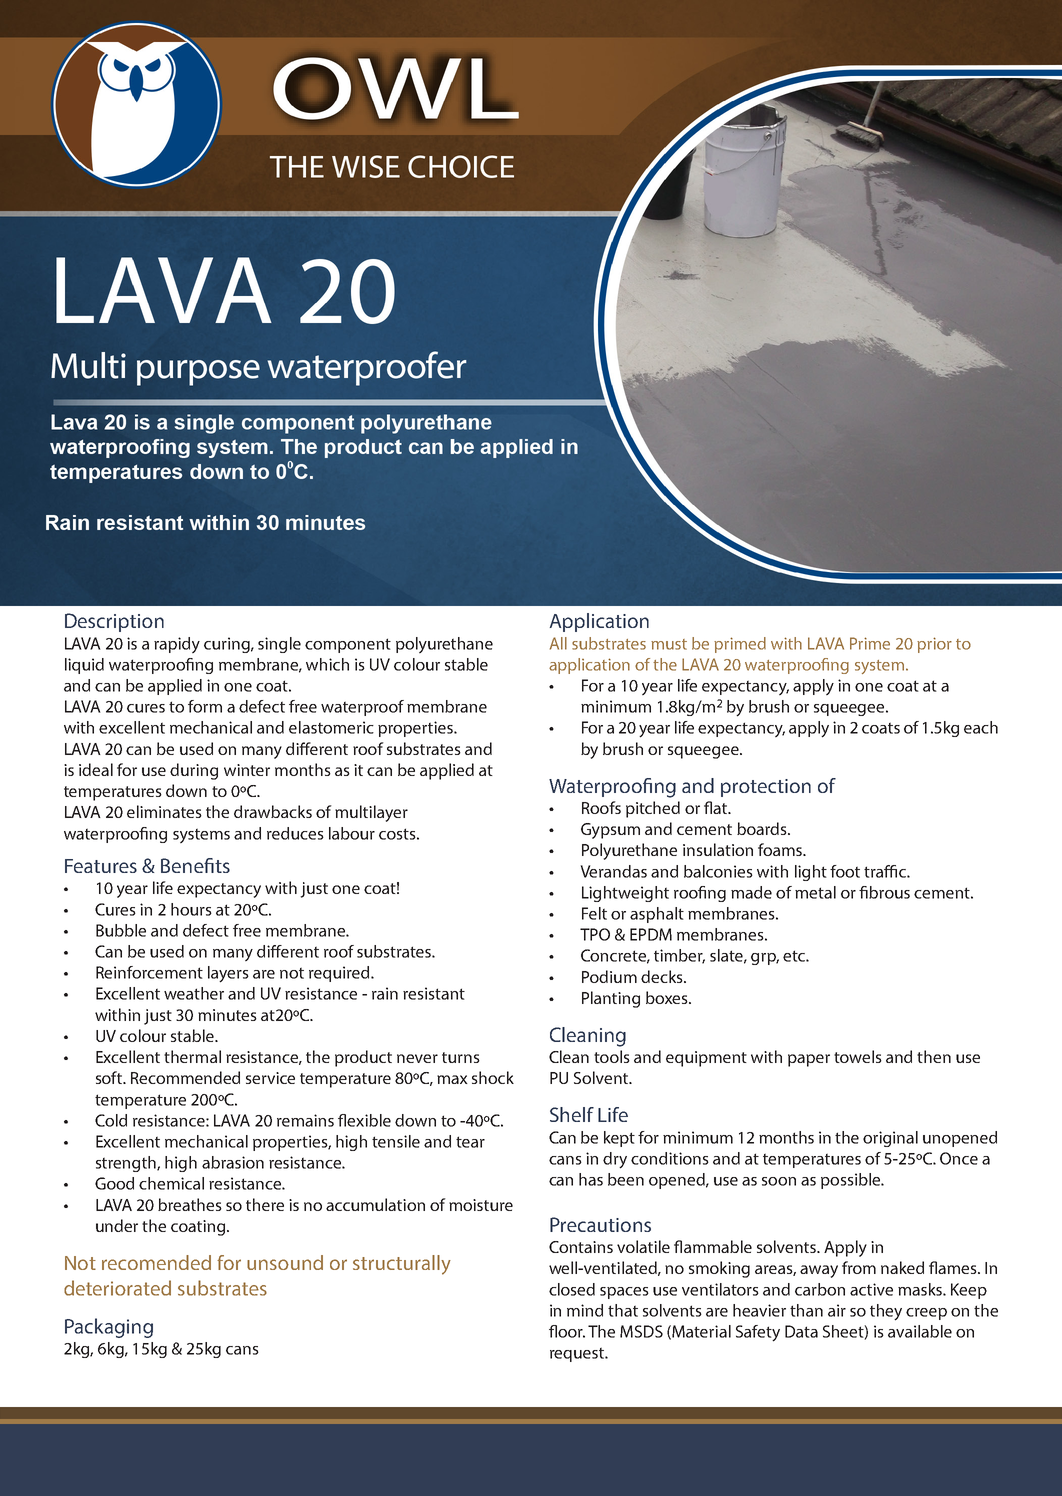 The image size is (1062, 1496). What do you see at coordinates (669, 644) in the document?
I see `must` at bounding box center [669, 644].
